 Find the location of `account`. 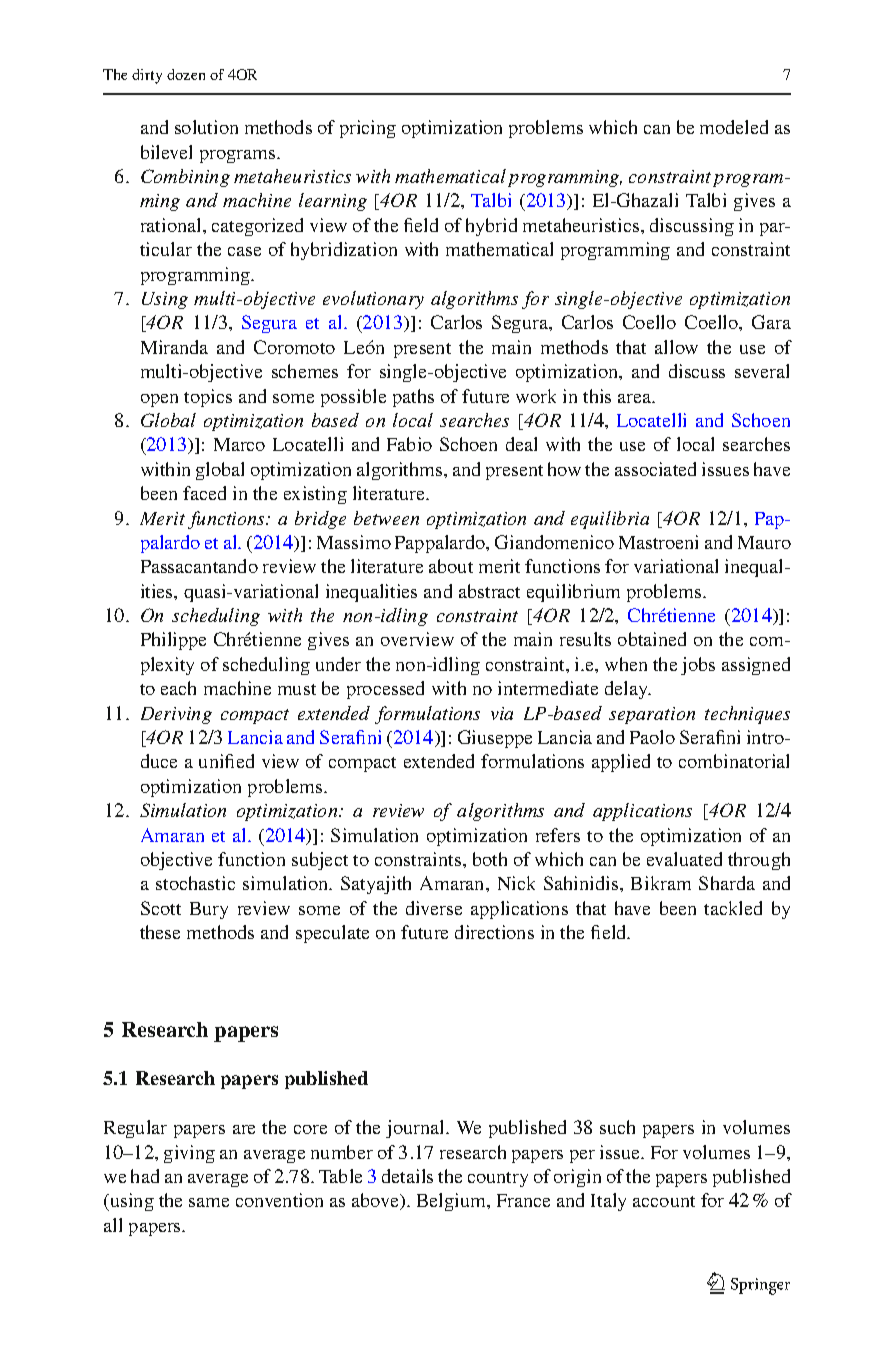

account is located at coordinates (664, 1201).
